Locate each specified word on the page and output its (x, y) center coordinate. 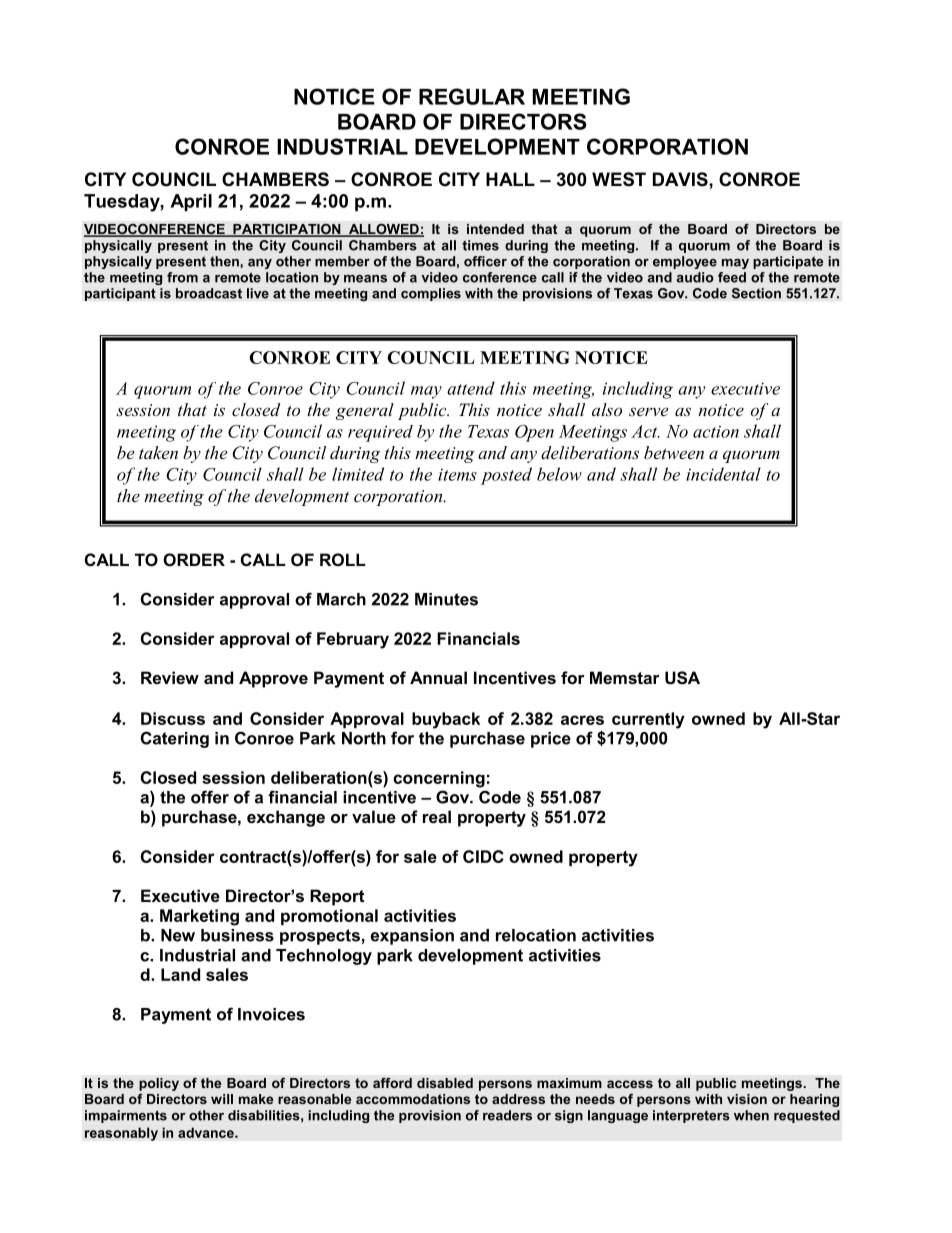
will (222, 1099)
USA (682, 678)
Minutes (446, 599)
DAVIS (681, 179)
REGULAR (472, 96)
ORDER (194, 559)
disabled (445, 1083)
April (191, 202)
